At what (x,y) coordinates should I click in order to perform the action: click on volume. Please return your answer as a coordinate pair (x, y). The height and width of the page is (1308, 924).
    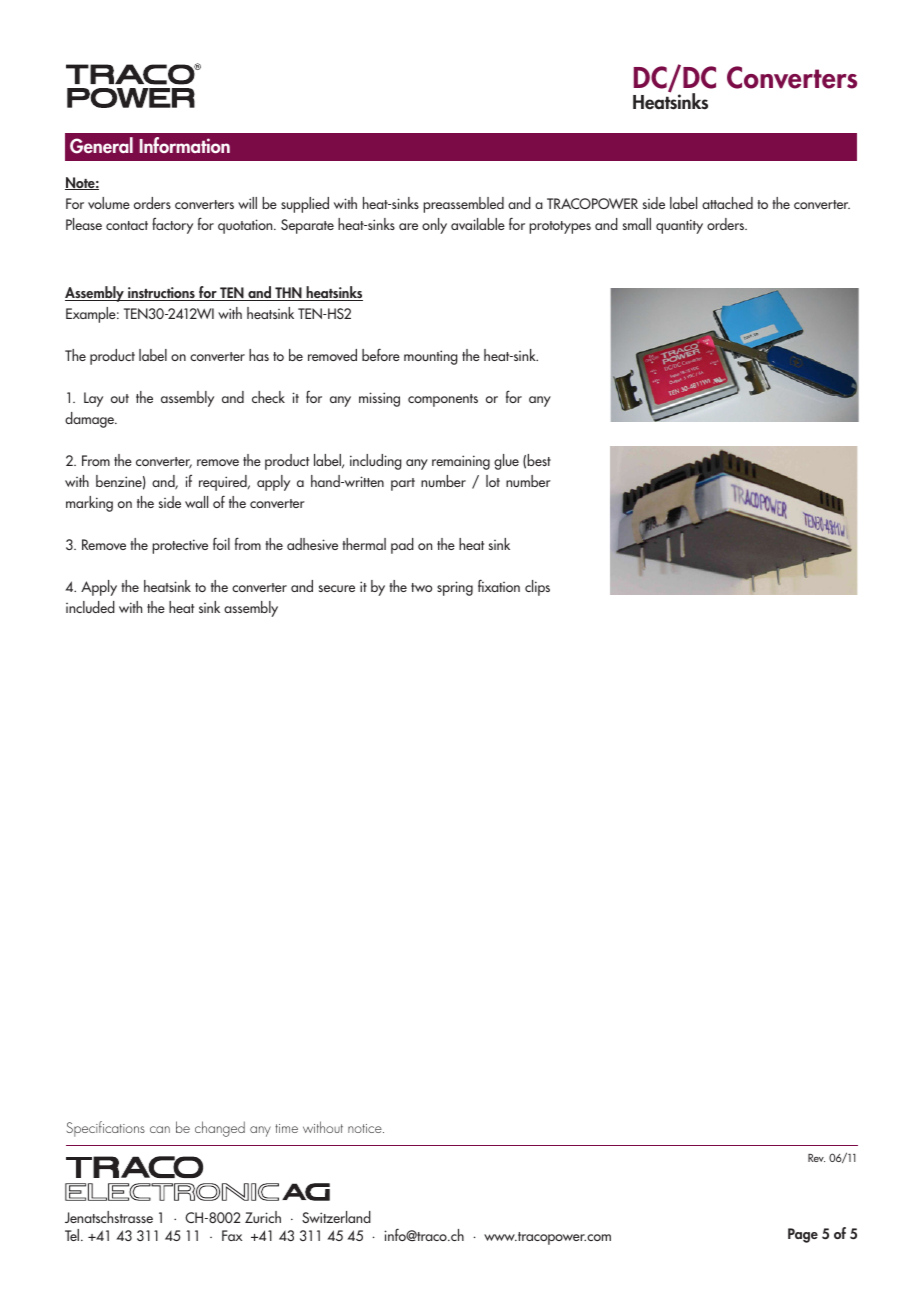
    Looking at the image, I should click on (109, 203).
